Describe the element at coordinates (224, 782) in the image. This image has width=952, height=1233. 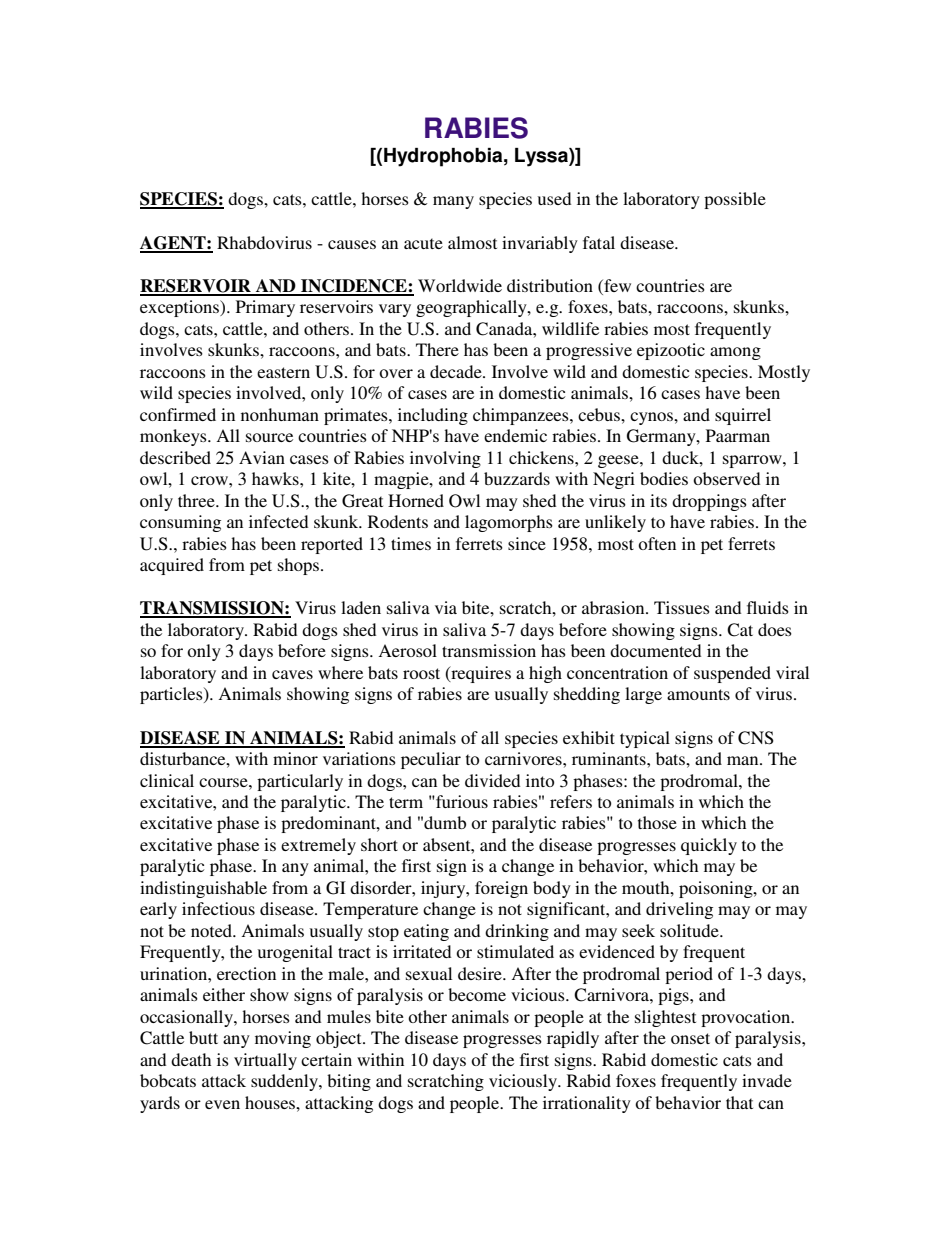
I see `course` at that location.
